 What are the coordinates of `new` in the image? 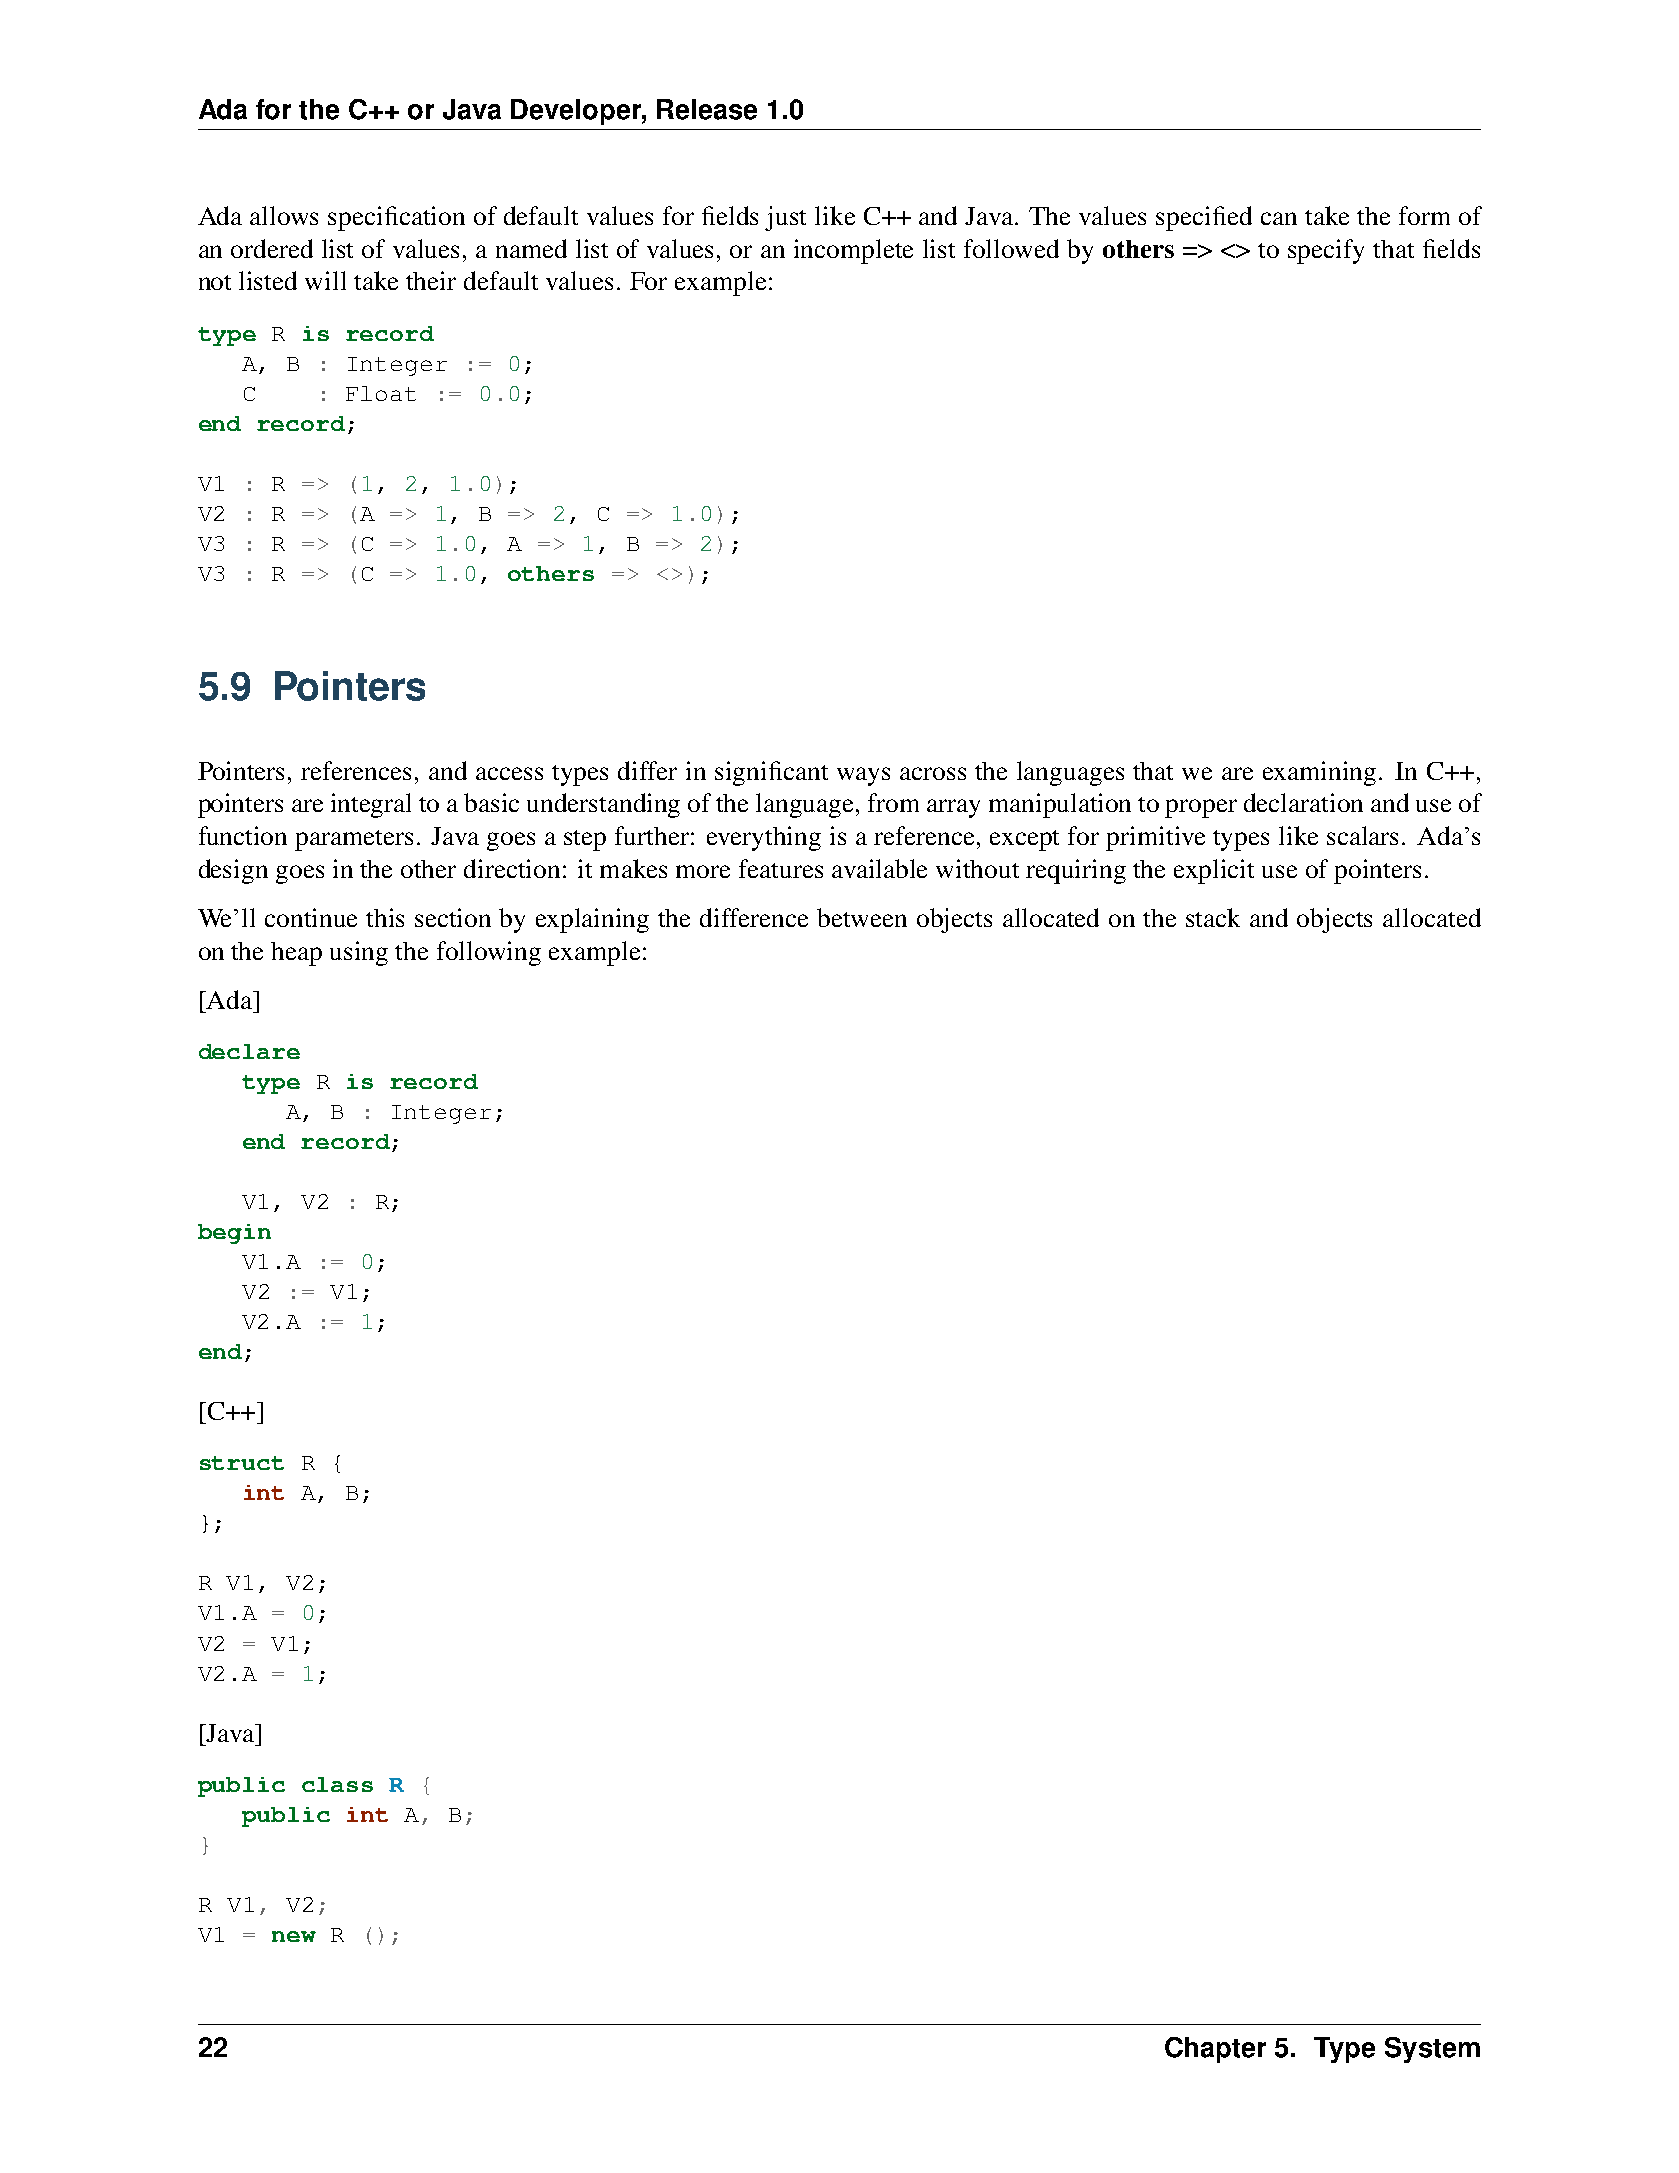 It's located at (294, 1936).
